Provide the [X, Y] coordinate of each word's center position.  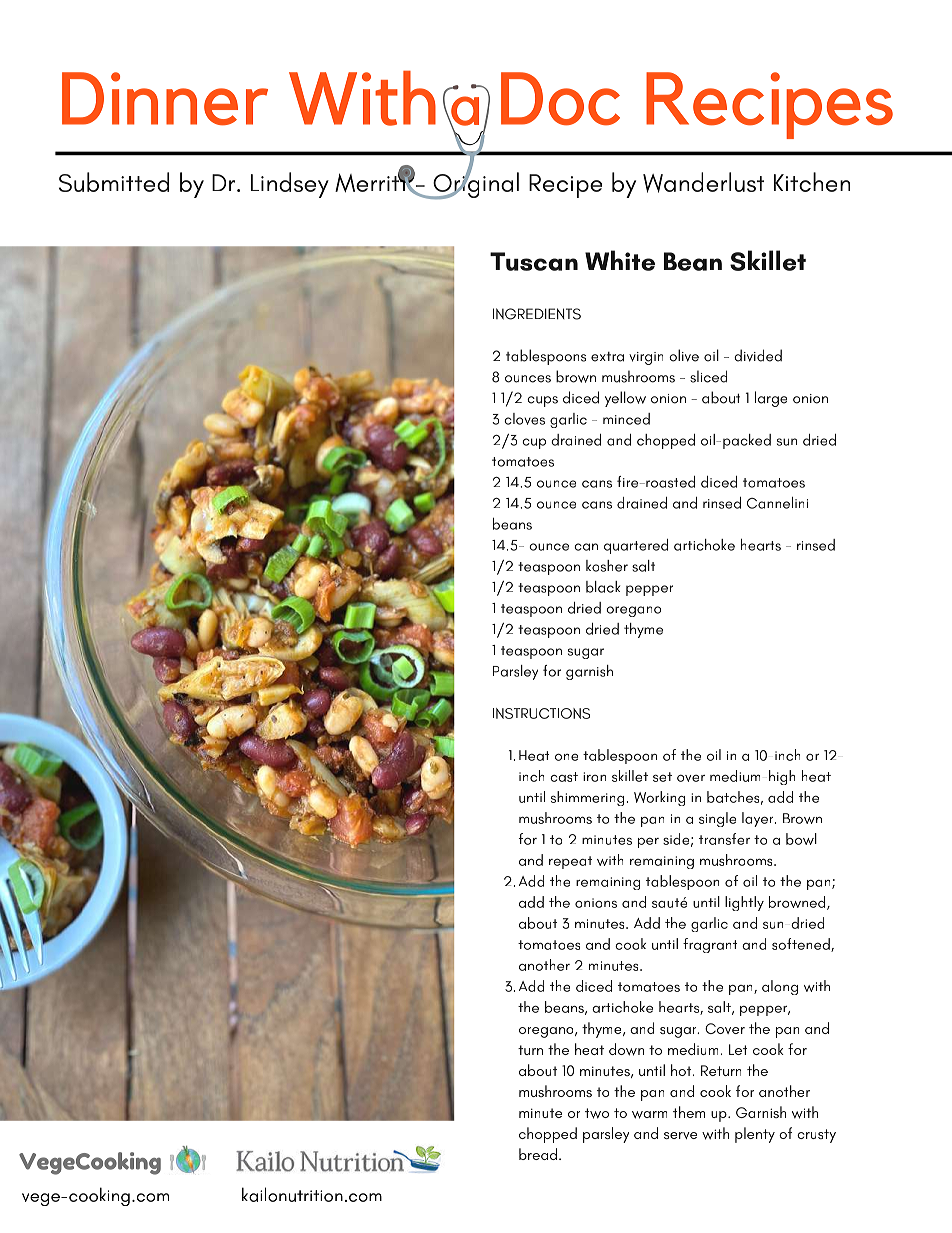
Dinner [165, 99]
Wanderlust [703, 182]
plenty [755, 1135]
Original [475, 184]
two [597, 1113]
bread [538, 1154]
